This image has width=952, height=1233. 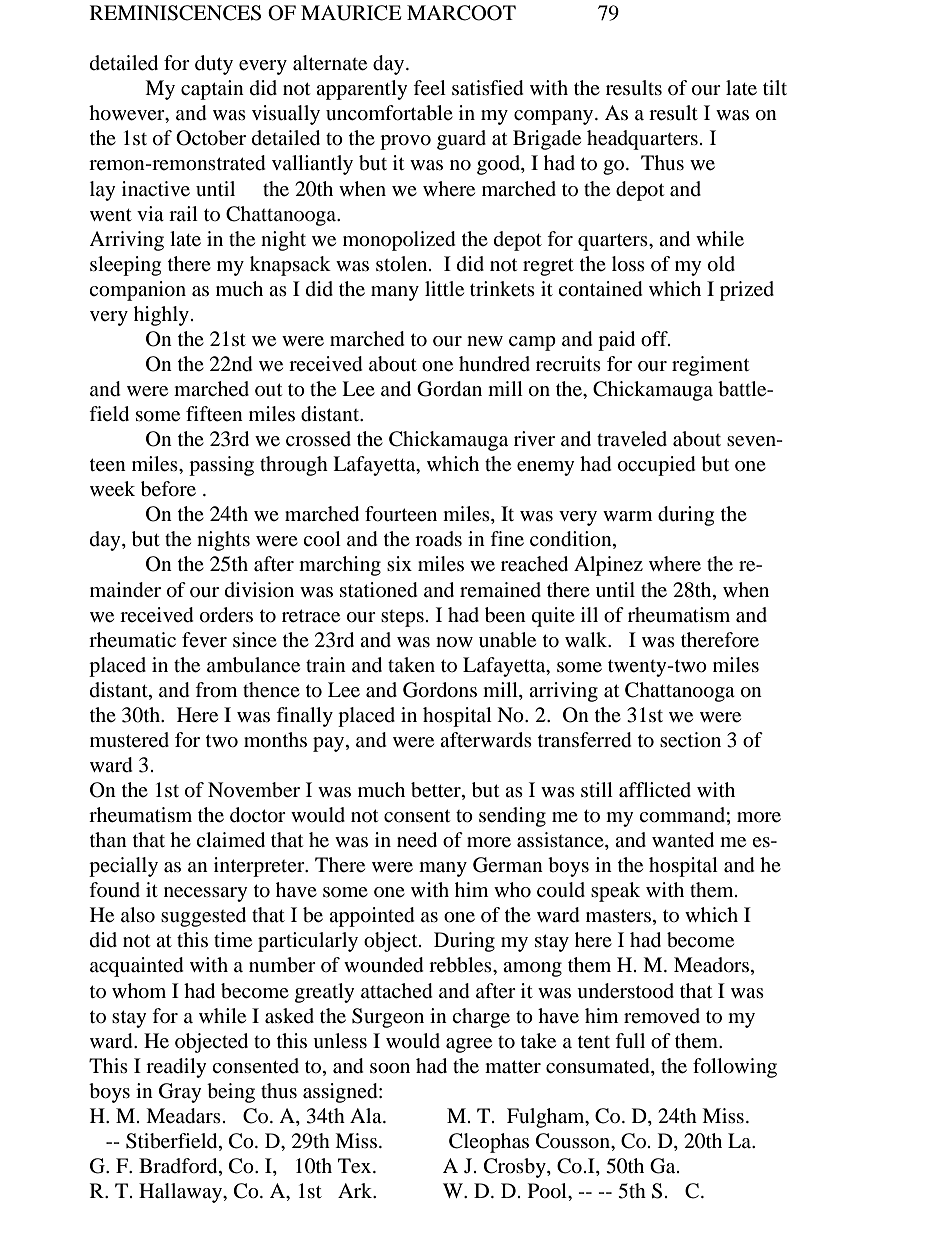 I want to click on walk, so click(x=587, y=639).
